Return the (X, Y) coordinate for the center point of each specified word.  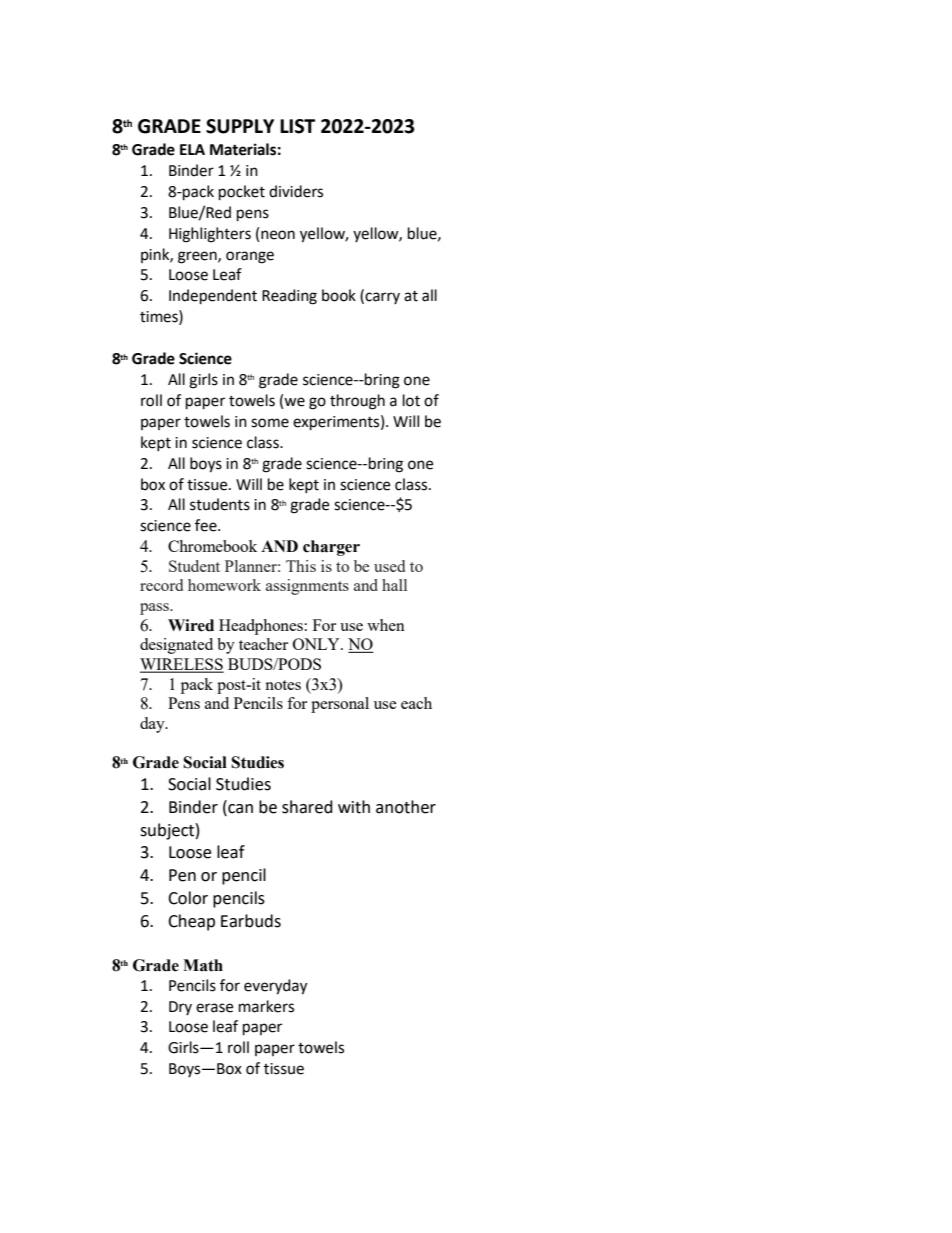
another (406, 807)
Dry (180, 1008)
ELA (192, 149)
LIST (297, 126)
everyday (275, 987)
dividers (296, 191)
